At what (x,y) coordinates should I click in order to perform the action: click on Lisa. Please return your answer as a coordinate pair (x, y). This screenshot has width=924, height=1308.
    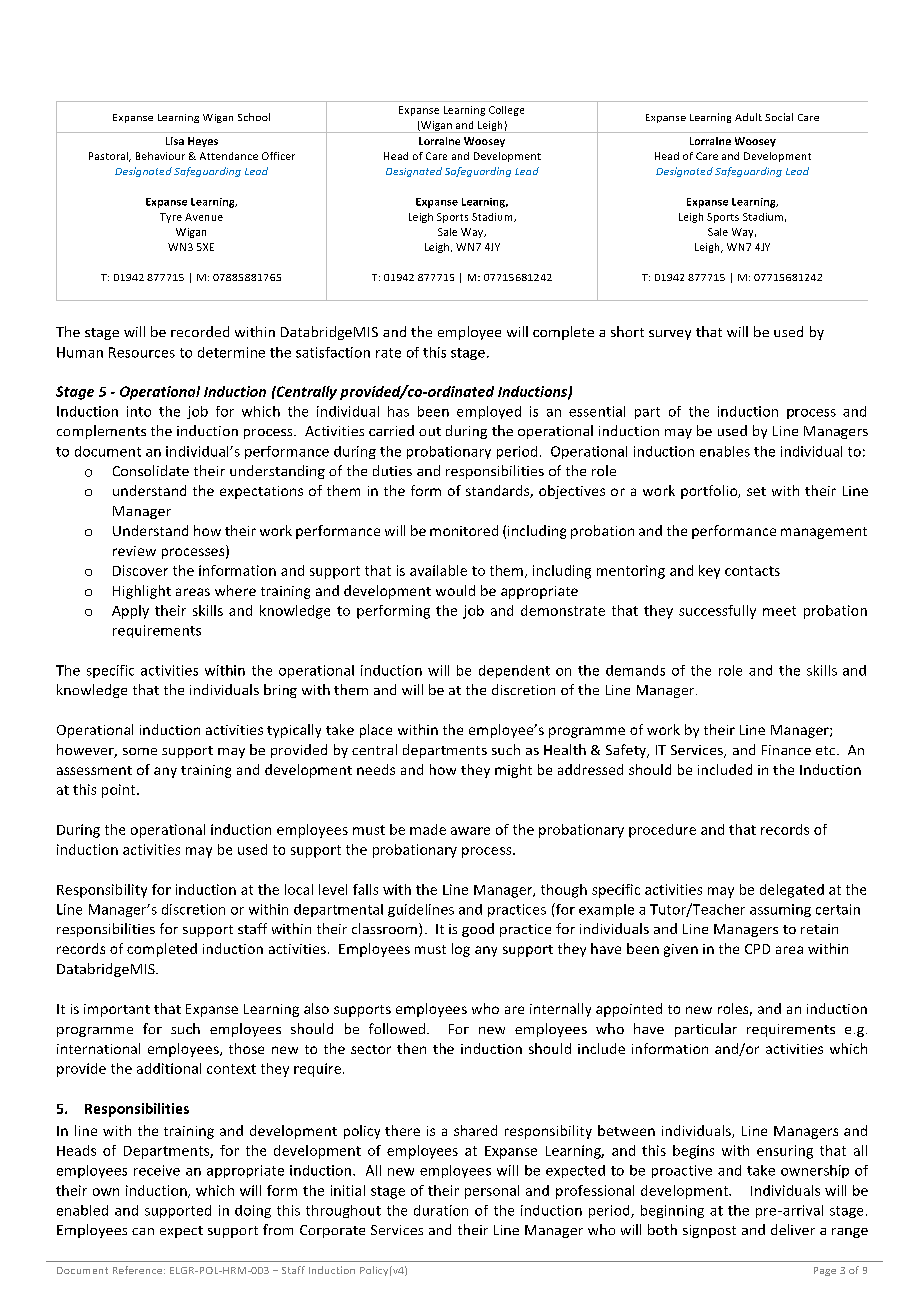
    Looking at the image, I should click on (175, 141).
